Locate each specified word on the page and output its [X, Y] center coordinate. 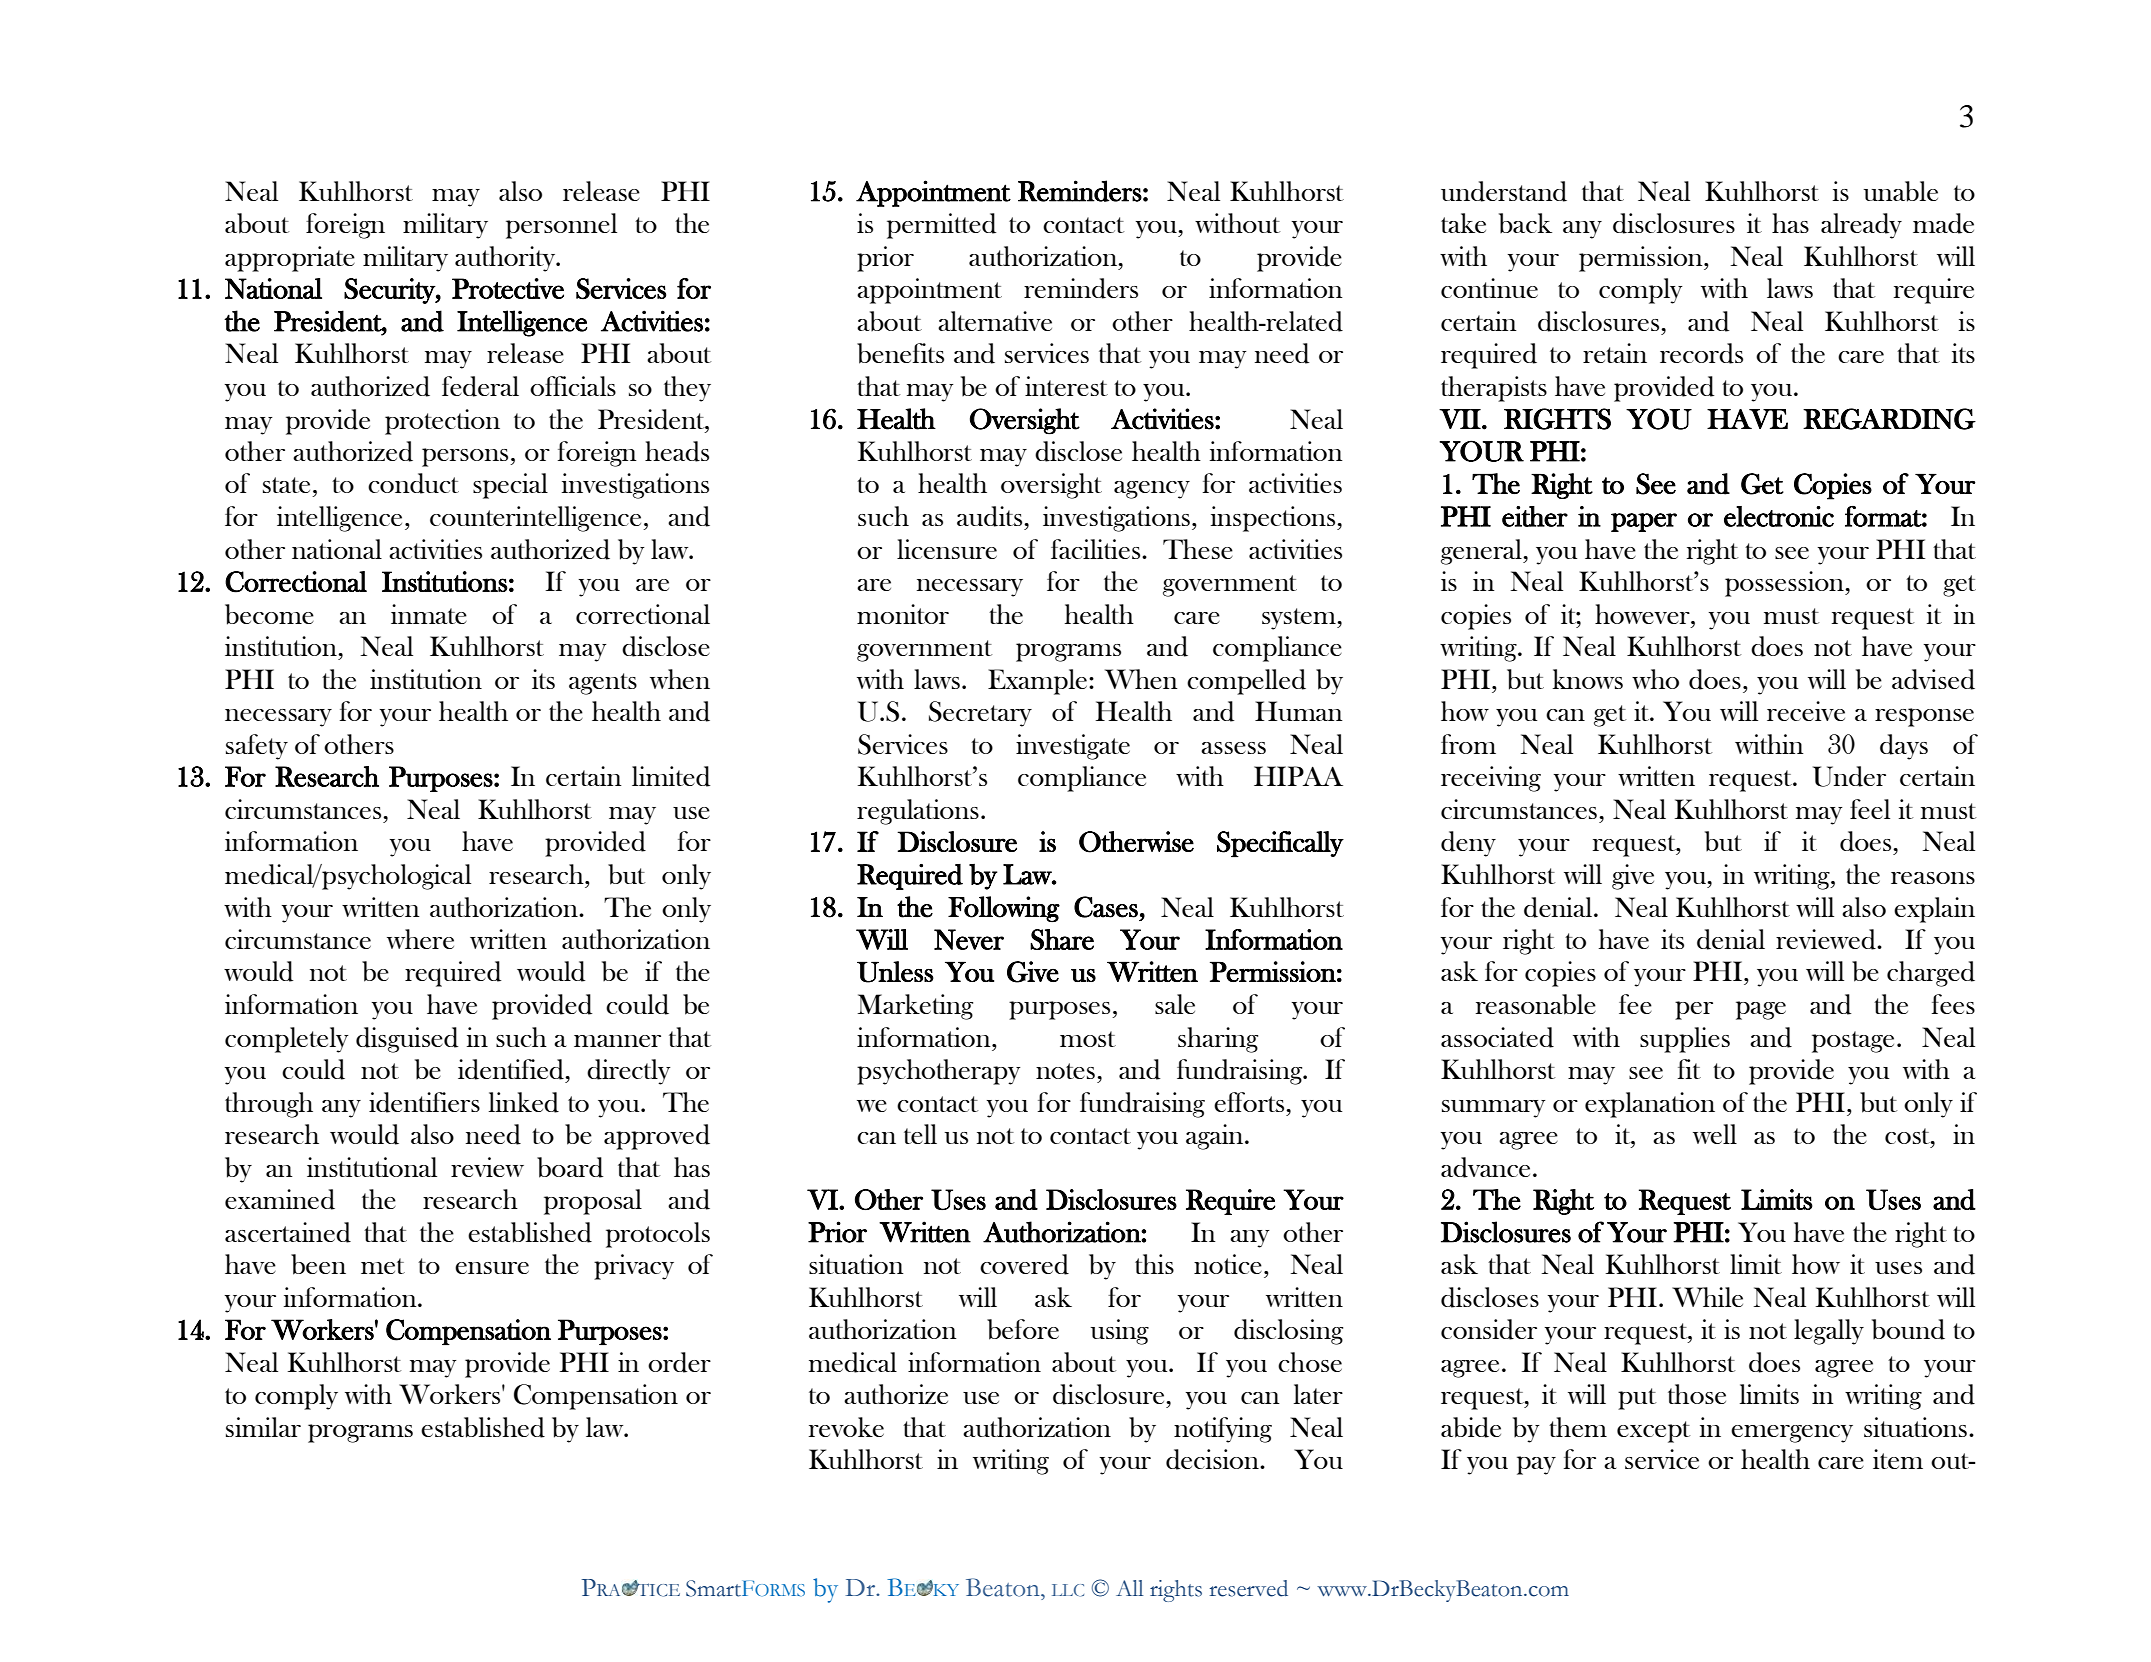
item [1898, 1459]
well [1715, 1134]
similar [263, 1427]
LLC [1068, 1590]
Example [1039, 682]
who [1655, 679]
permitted [941, 226]
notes [1065, 1071]
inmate [429, 614]
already [1861, 226]
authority [506, 259]
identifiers [424, 1102]
